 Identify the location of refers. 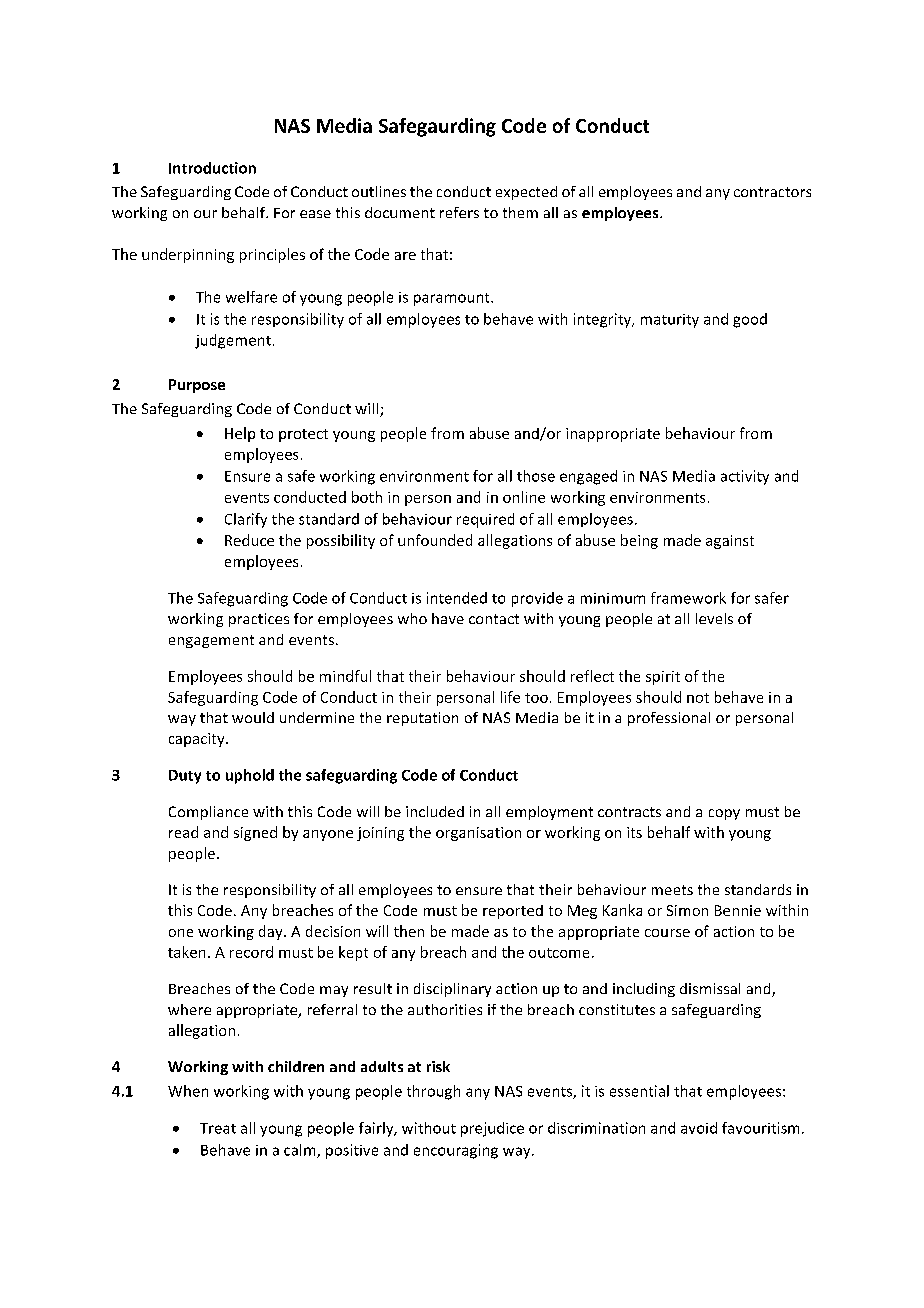
(459, 212).
